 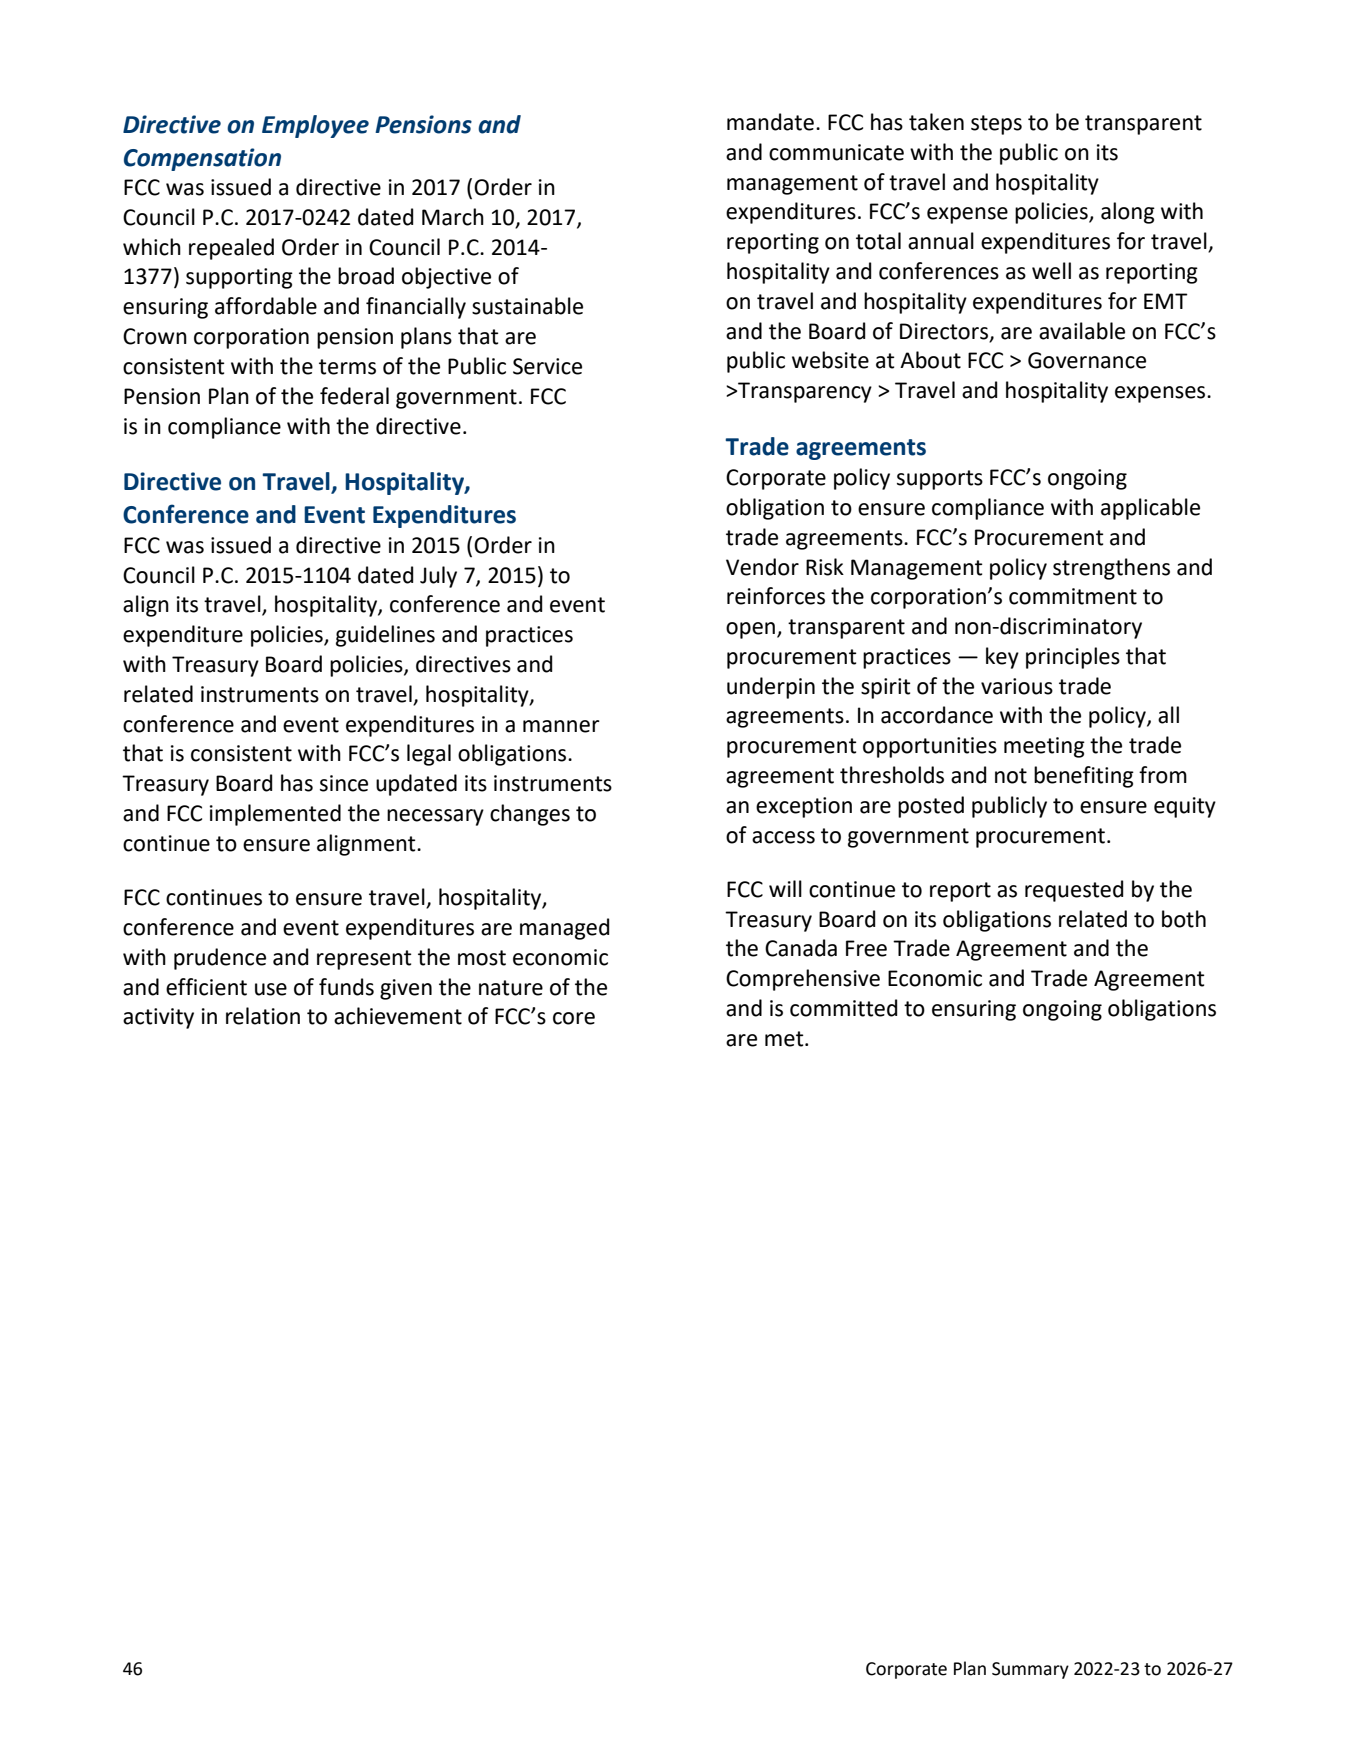 I want to click on steps, so click(x=996, y=125).
